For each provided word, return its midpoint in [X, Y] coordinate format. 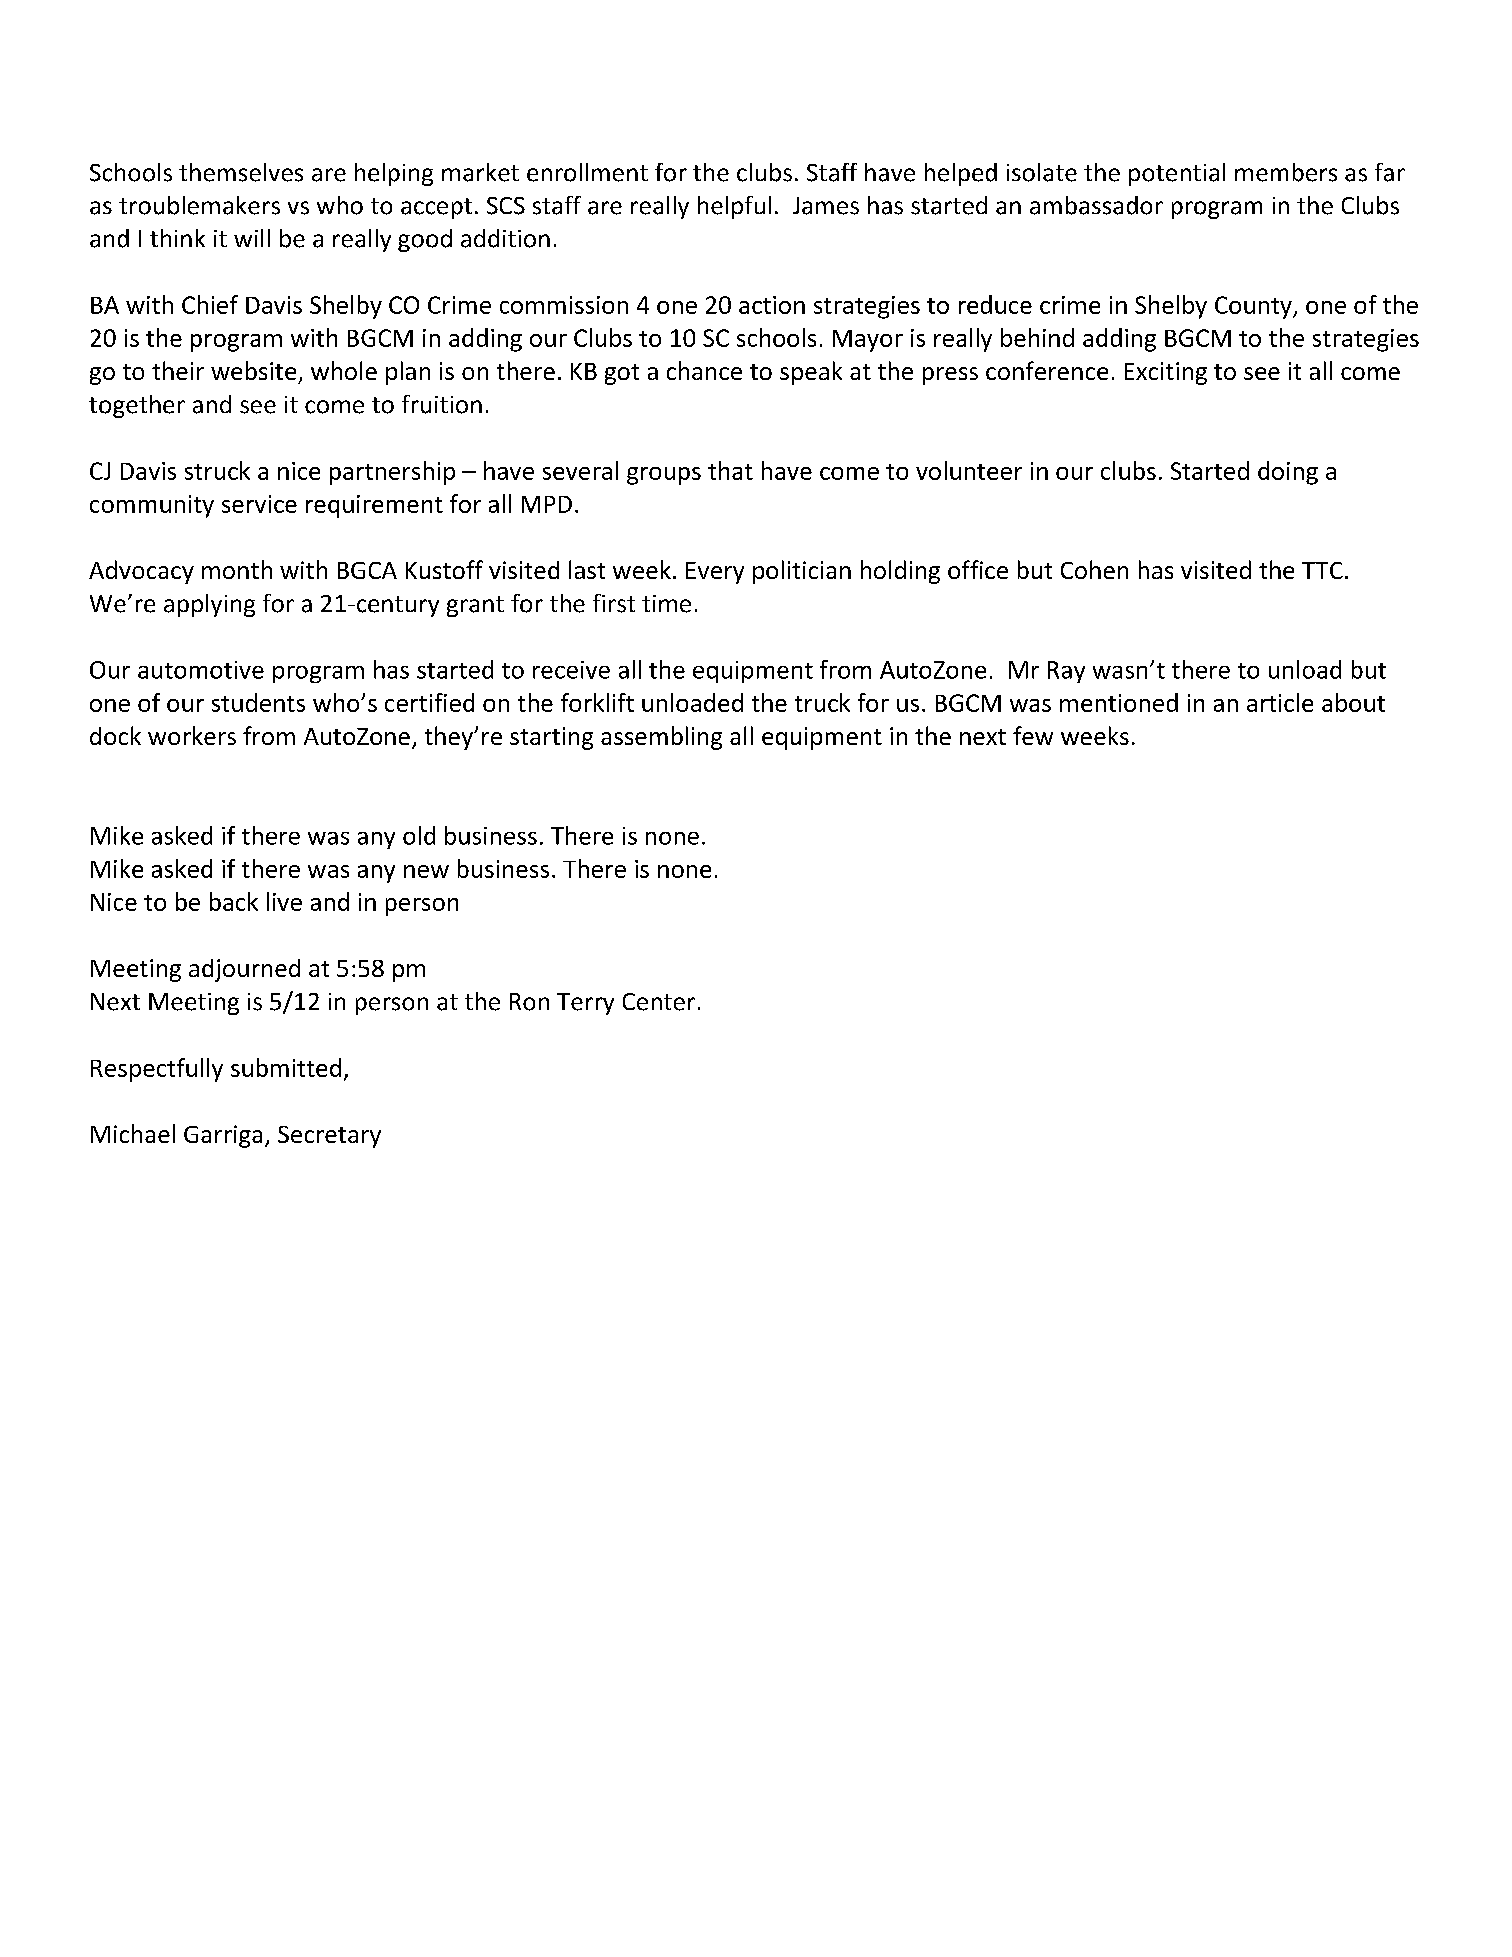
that [730, 470]
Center [659, 1002]
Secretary [329, 1137]
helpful [734, 207]
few [1033, 735]
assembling [661, 738]
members [1286, 172]
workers [192, 735]
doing [1288, 473]
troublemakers [199, 205]
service [259, 504]
